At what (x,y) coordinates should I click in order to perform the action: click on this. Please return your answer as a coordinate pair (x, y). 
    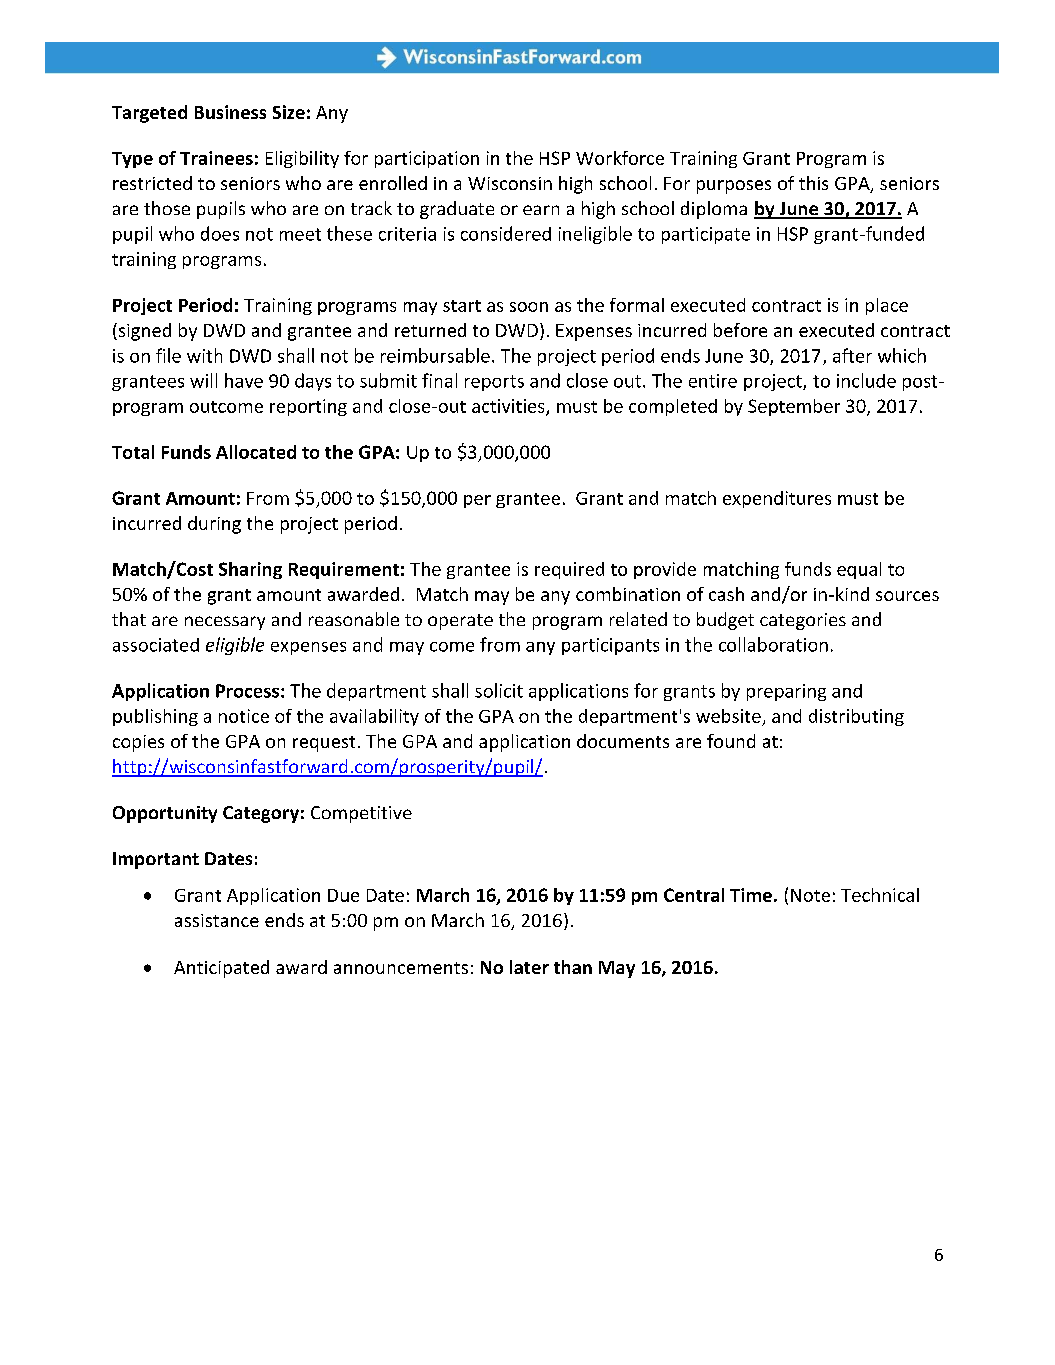
    Looking at the image, I should click on (813, 183).
